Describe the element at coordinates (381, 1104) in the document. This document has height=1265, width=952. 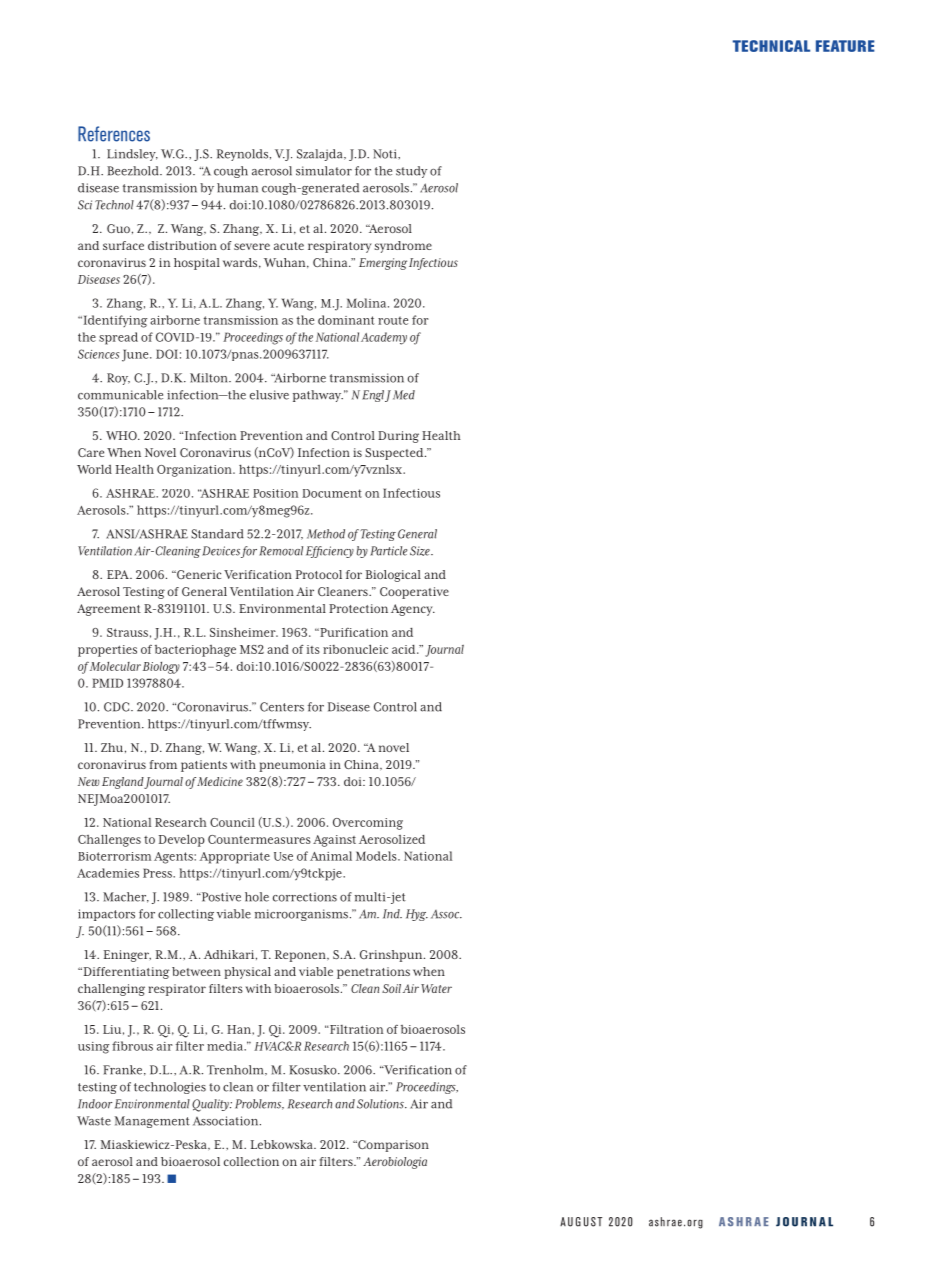
I see `Solutions` at that location.
